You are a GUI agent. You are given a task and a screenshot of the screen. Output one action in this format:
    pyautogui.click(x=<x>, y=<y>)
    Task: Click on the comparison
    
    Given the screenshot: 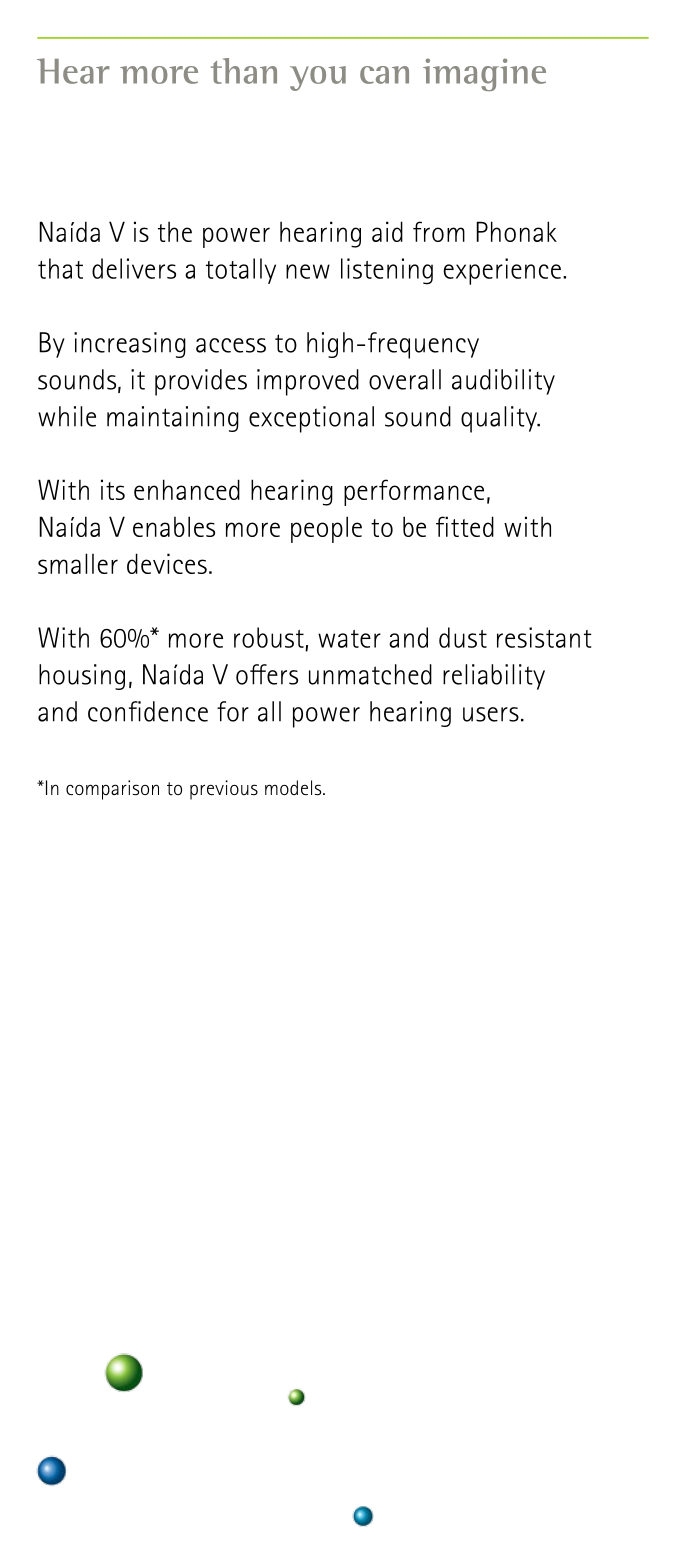 What is the action you would take?
    pyautogui.click(x=112, y=790)
